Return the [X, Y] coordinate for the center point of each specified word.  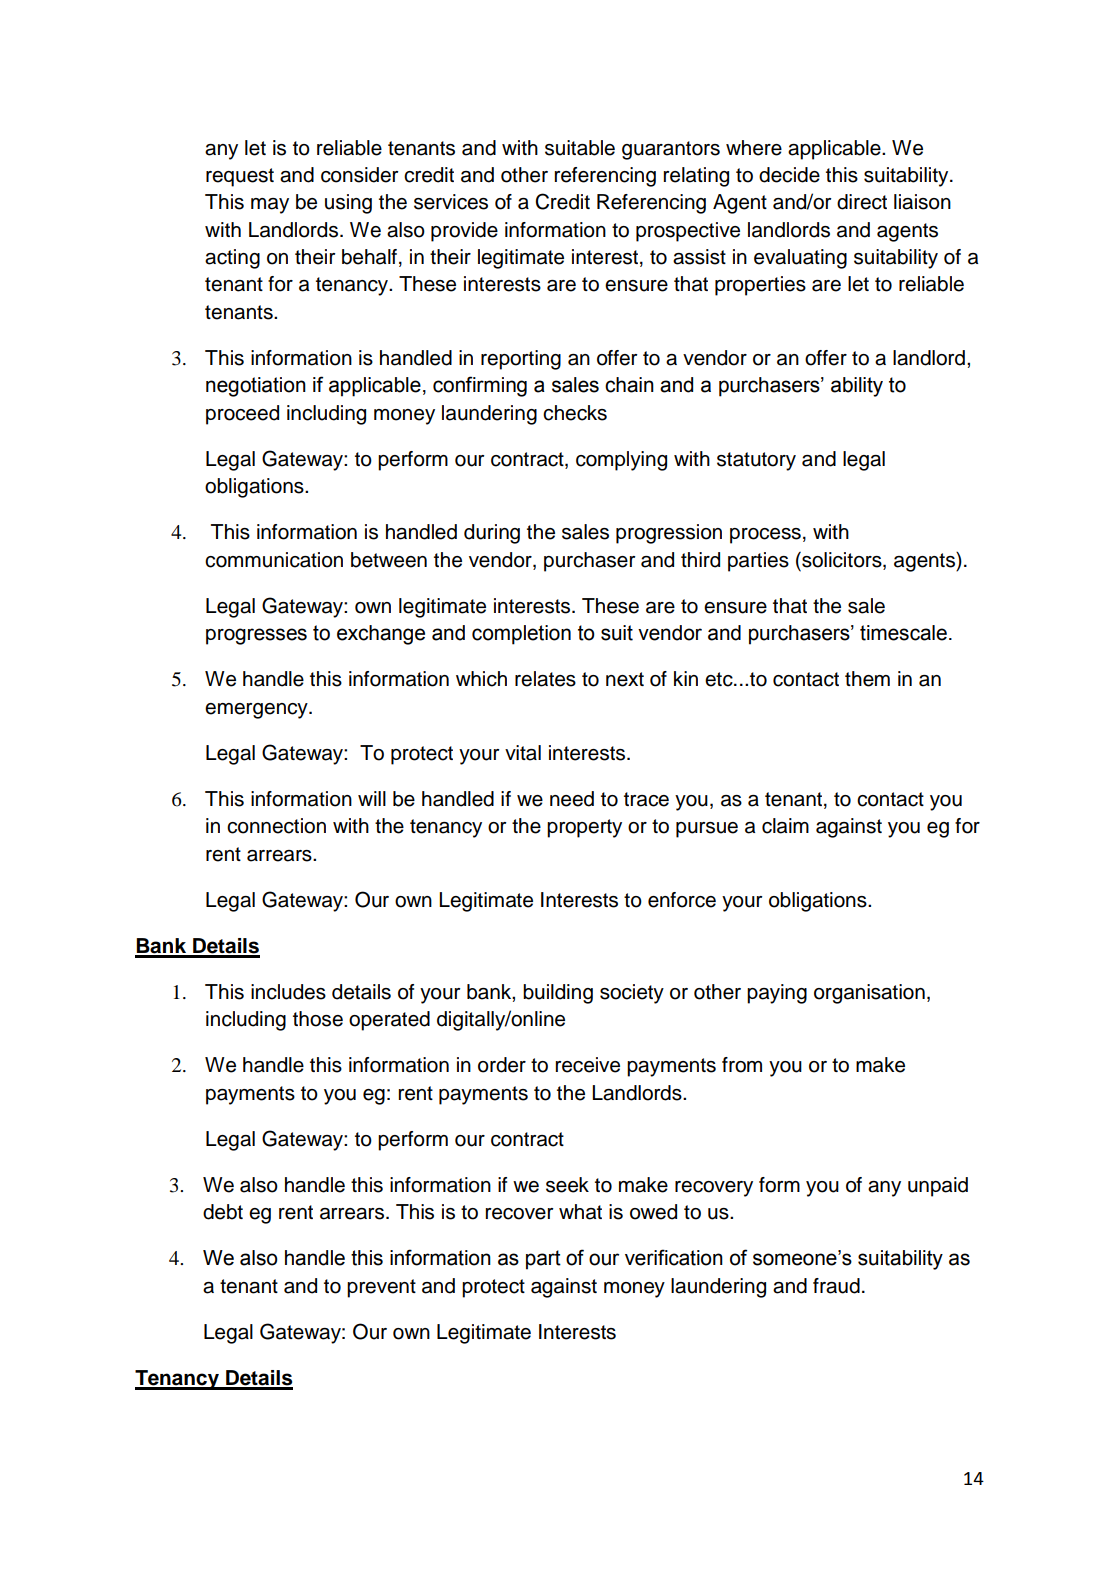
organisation [869, 994]
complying [621, 461]
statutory [756, 461]
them [867, 679]
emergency [257, 711]
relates [545, 679]
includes [288, 992]
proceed [242, 415]
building [558, 994]
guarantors [671, 150]
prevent [381, 1288]
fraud [836, 1286]
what [580, 1212]
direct [862, 202]
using [348, 204]
